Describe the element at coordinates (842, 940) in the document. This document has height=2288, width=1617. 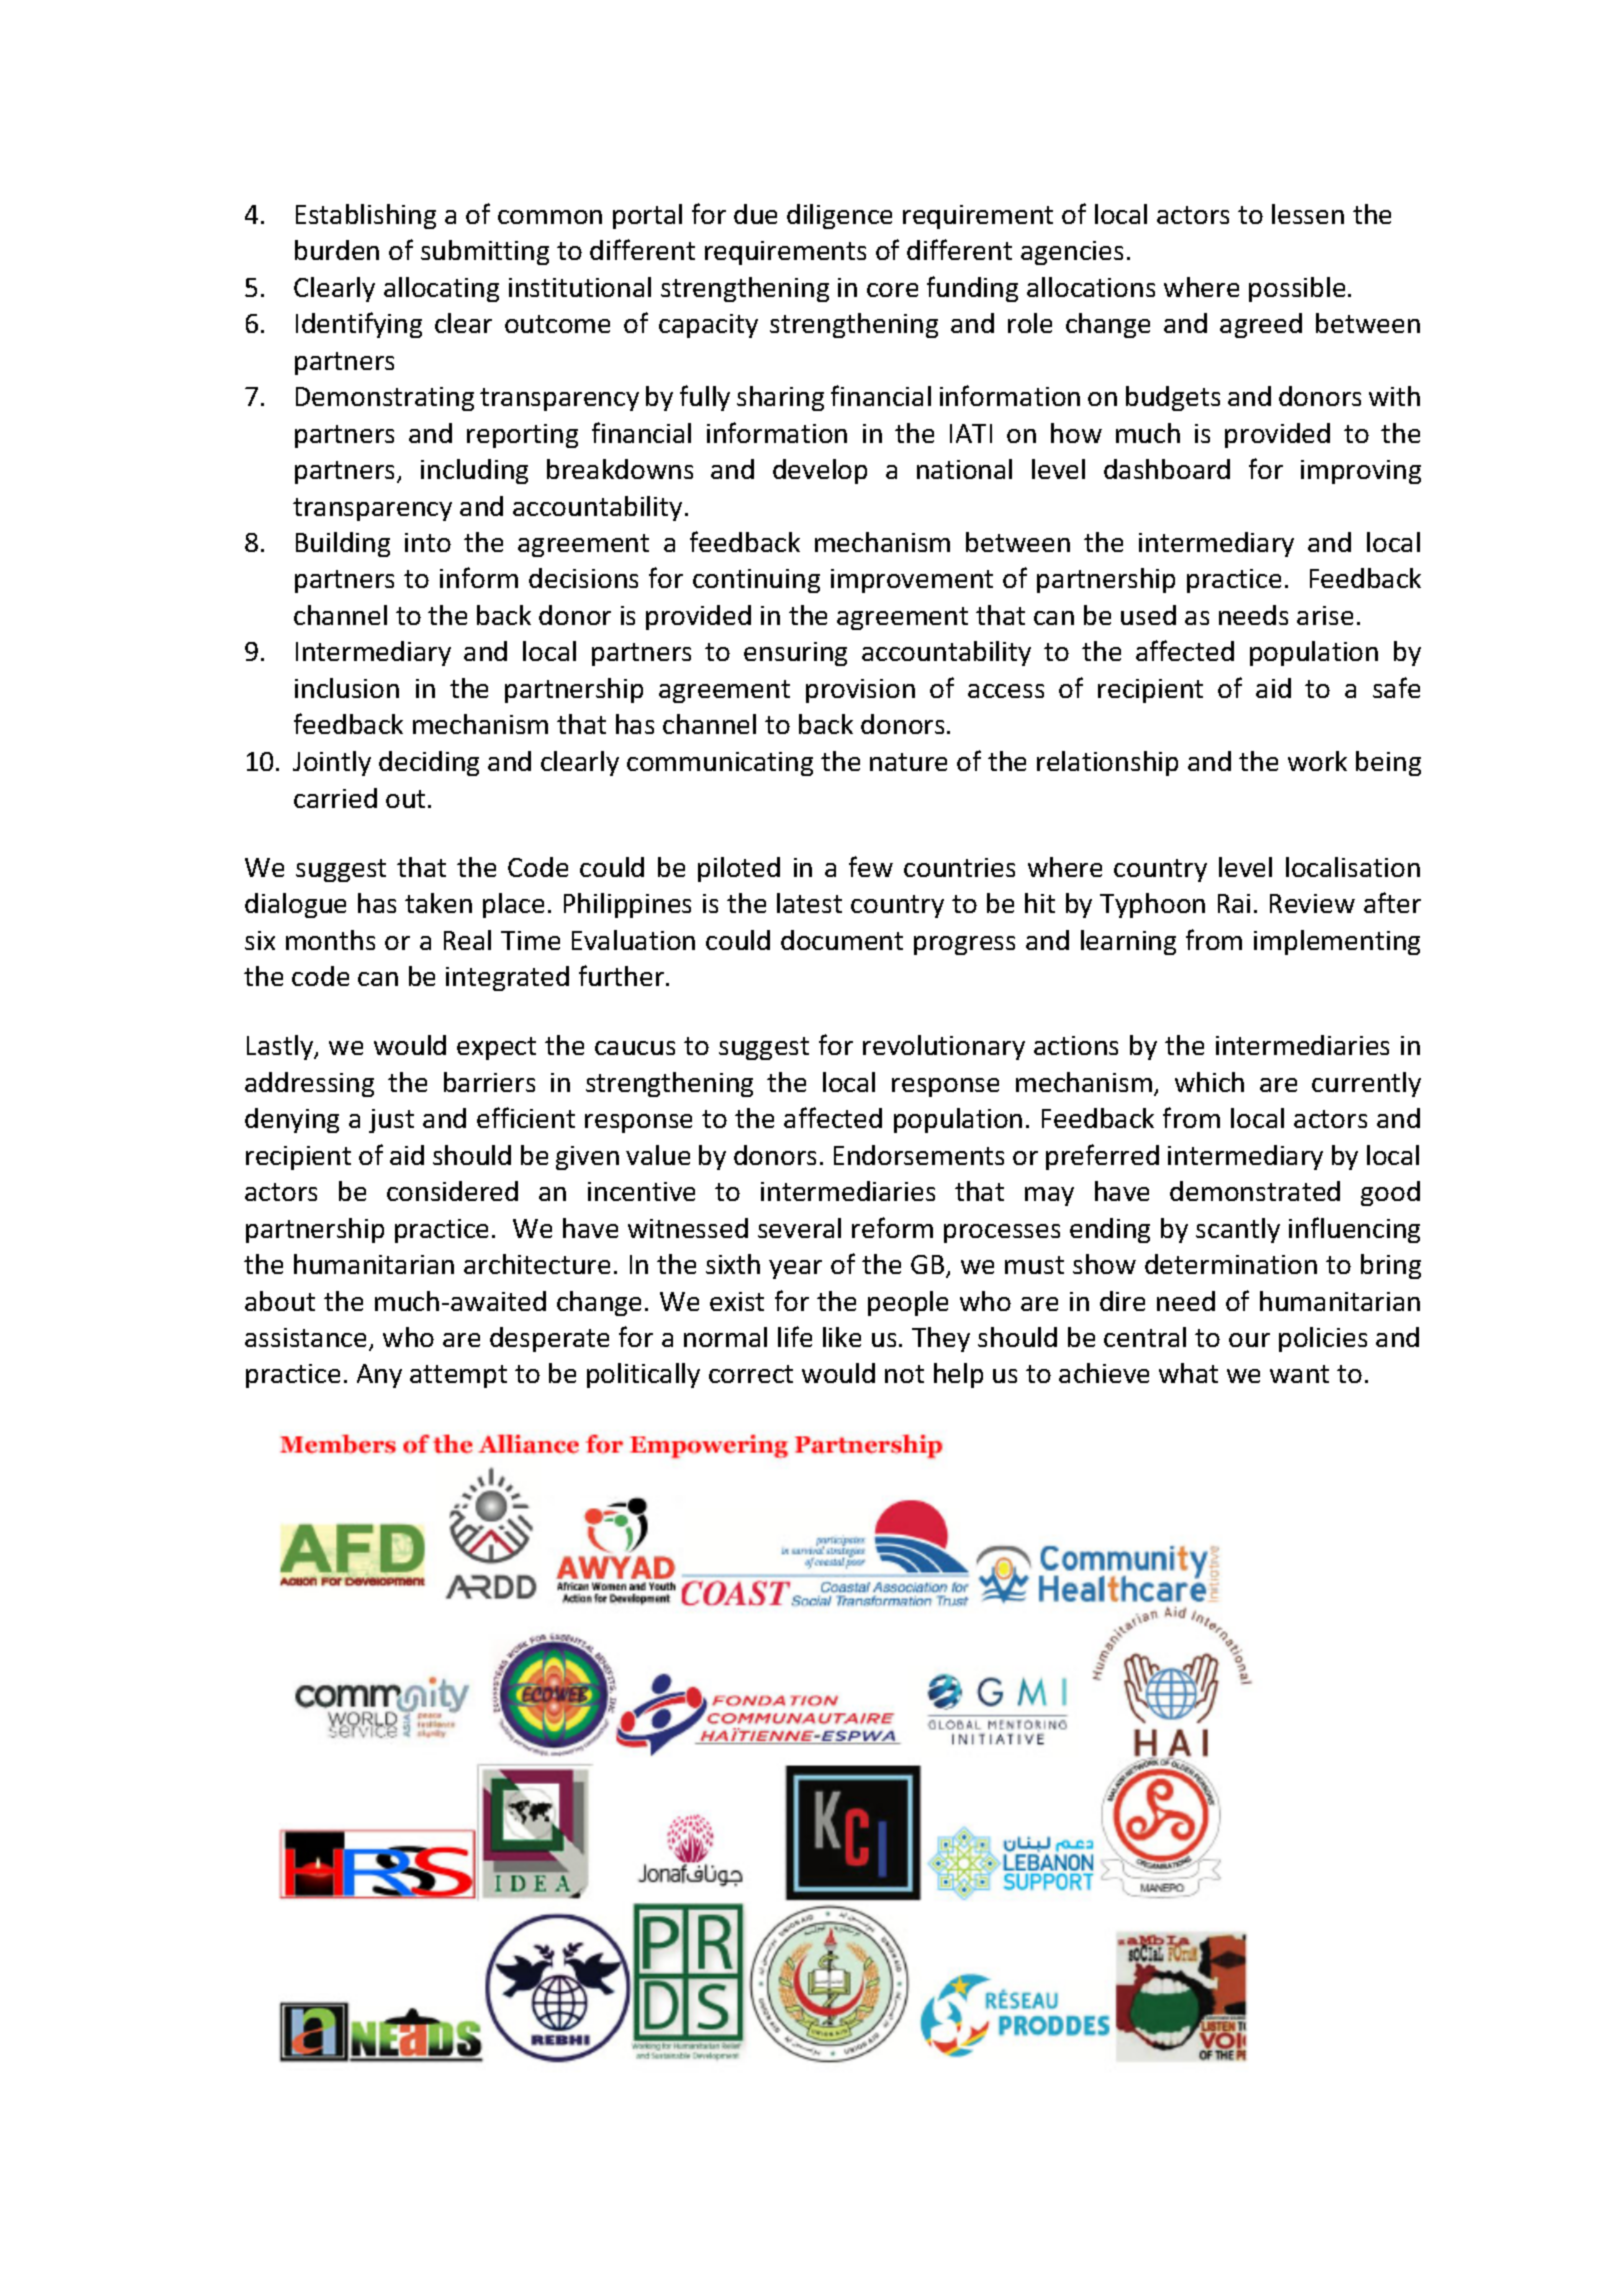
I see `document` at that location.
